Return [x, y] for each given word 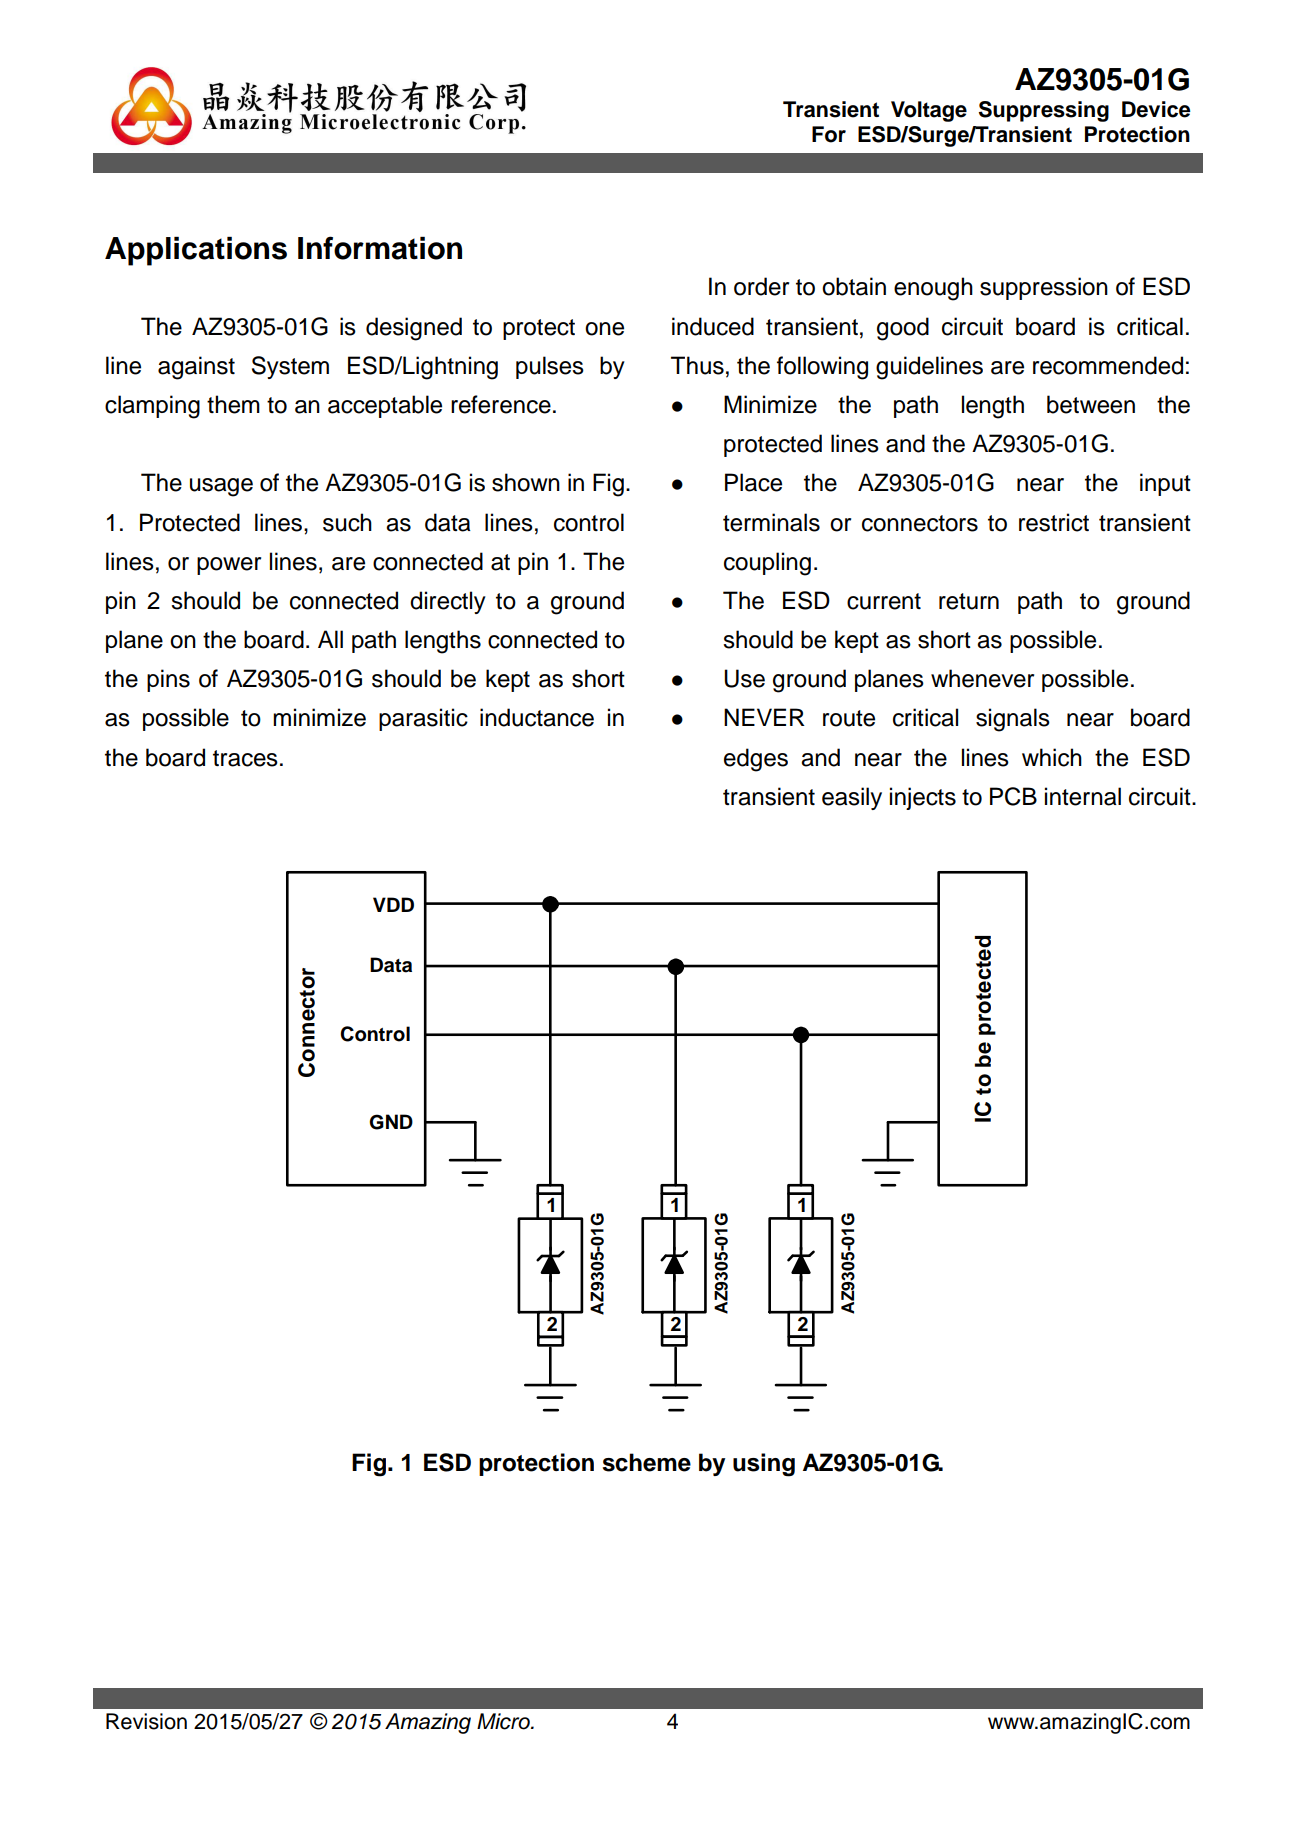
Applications [196, 251]
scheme [646, 1462]
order [761, 286]
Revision [146, 1721]
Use [744, 678]
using [764, 1465]
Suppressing [1044, 111]
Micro [504, 1721]
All [330, 639]
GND [391, 1122]
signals [1013, 720]
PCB [1013, 796]
